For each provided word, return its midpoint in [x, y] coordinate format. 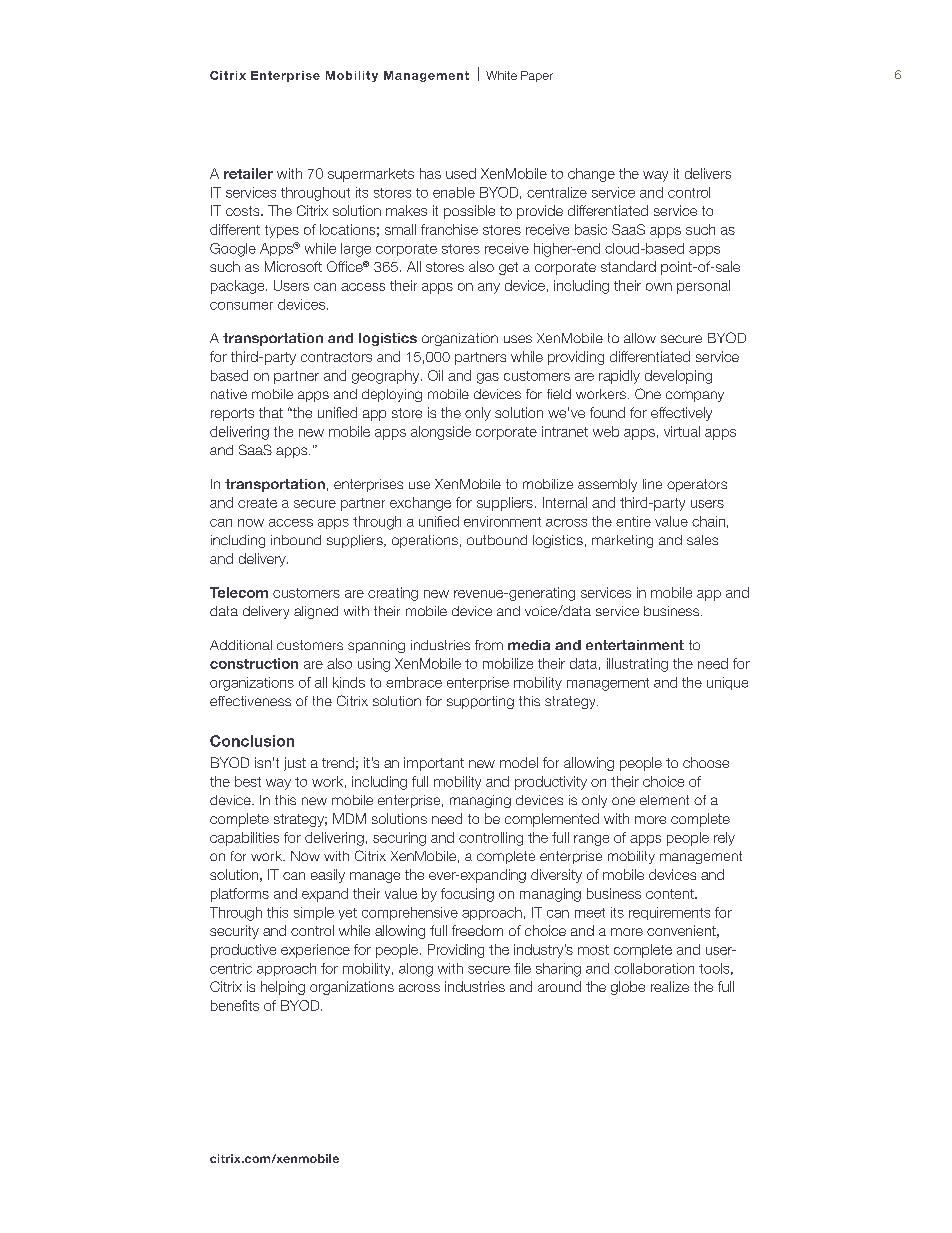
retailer [248, 173]
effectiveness [250, 701]
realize [670, 986]
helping [283, 988]
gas [488, 378]
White [501, 75]
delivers [708, 173]
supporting [480, 702]
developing [678, 377]
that [271, 412]
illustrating [637, 665]
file [522, 968]
